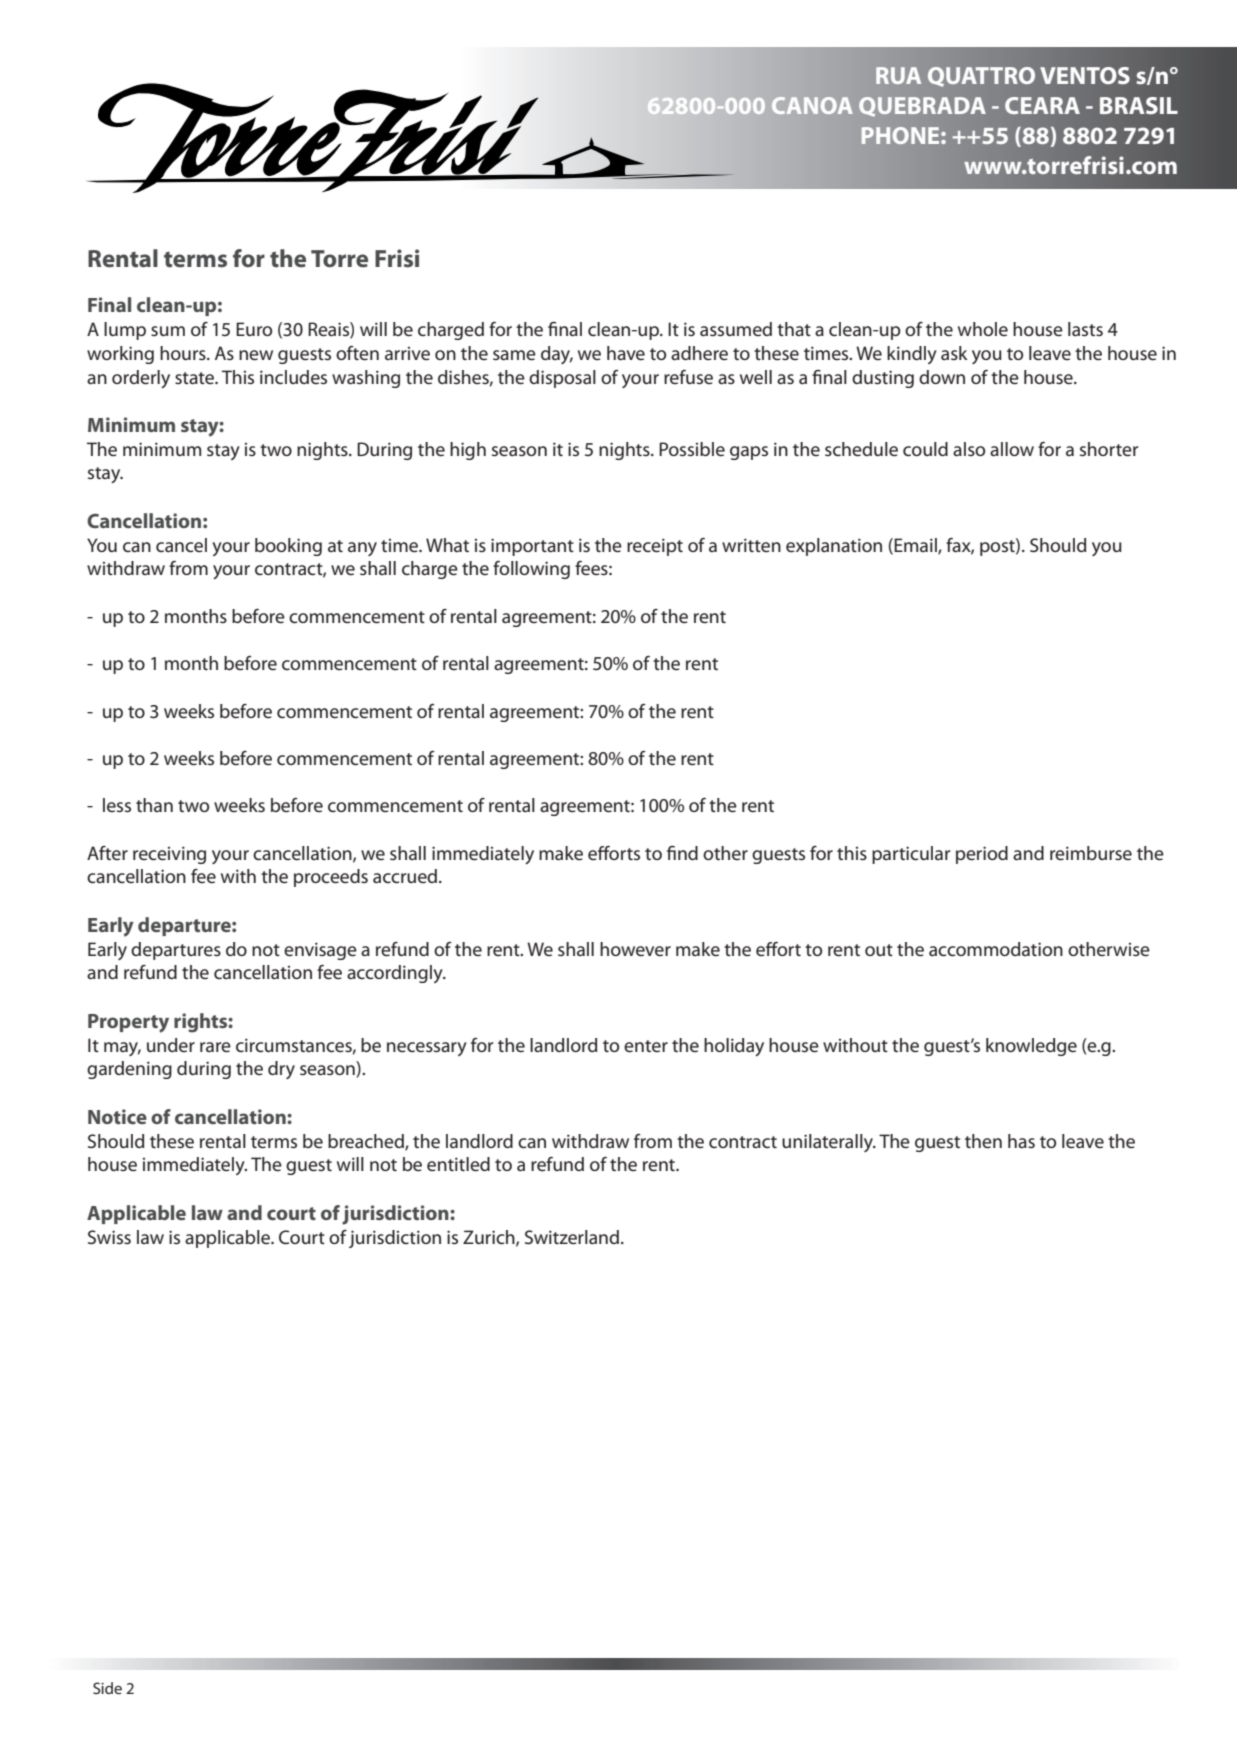  What do you see at coordinates (107, 1688) in the page?
I see `Side` at bounding box center [107, 1688].
